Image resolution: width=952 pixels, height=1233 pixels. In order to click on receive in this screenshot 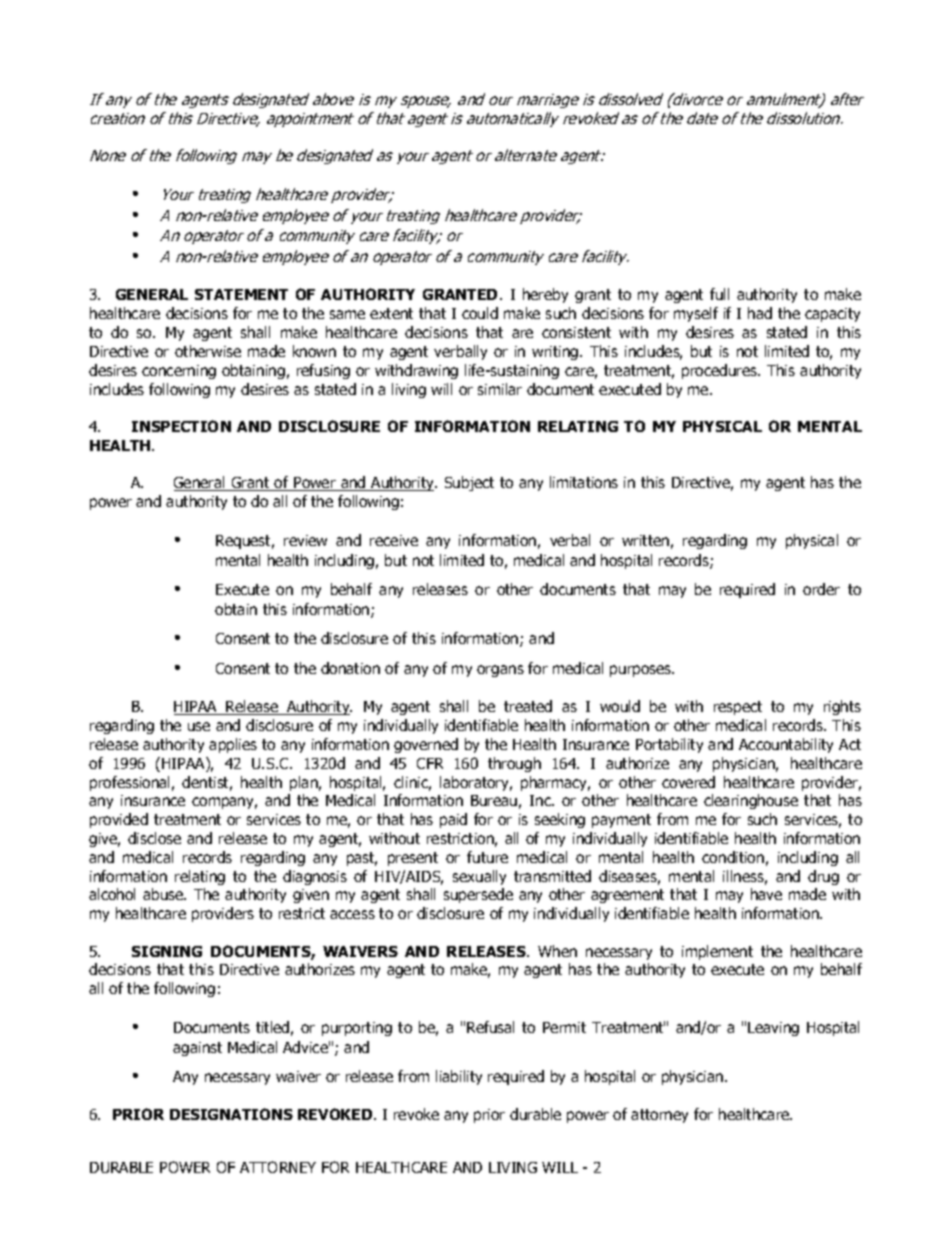, I will do `click(394, 540)`.
